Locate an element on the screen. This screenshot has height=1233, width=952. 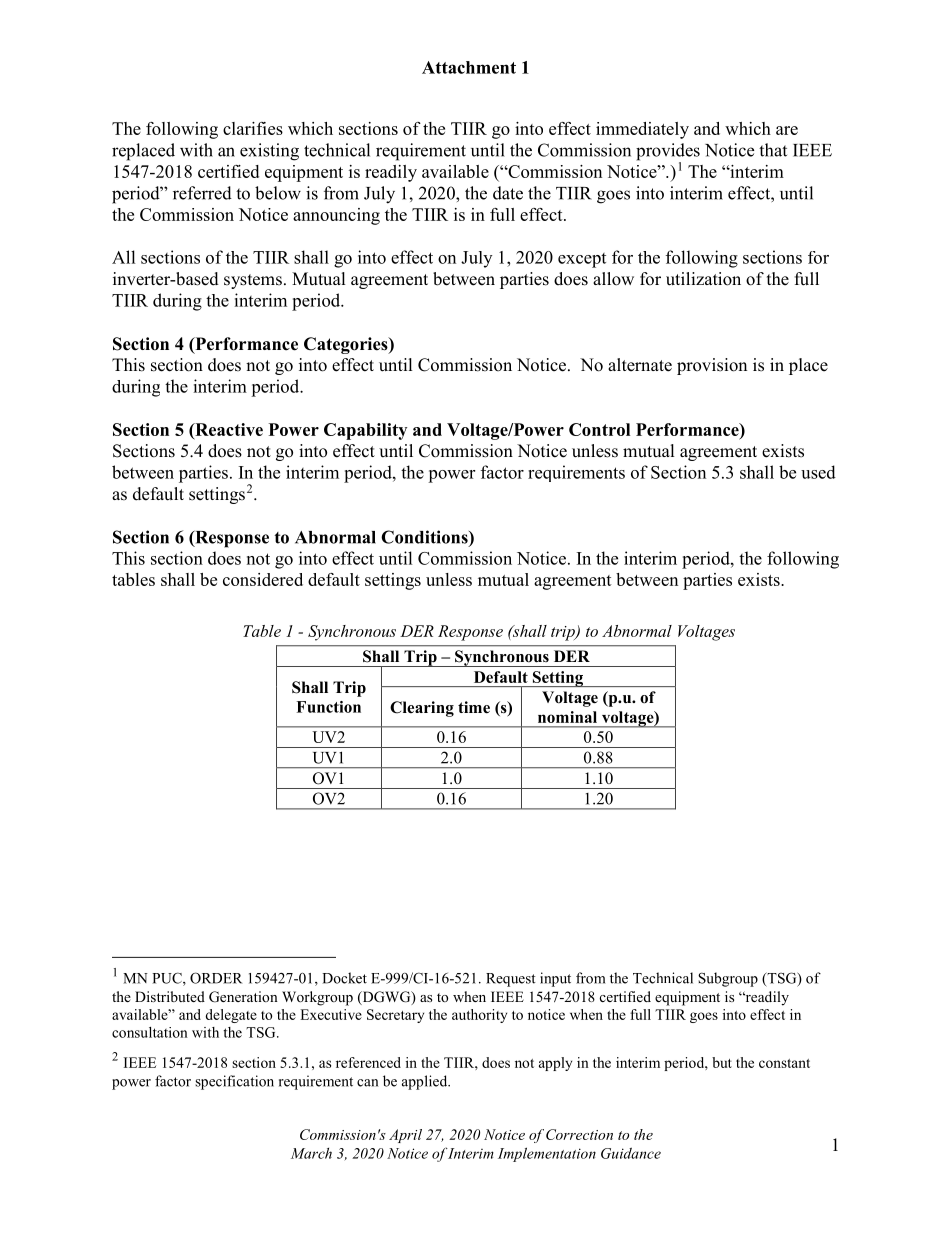
considered is located at coordinates (263, 579).
